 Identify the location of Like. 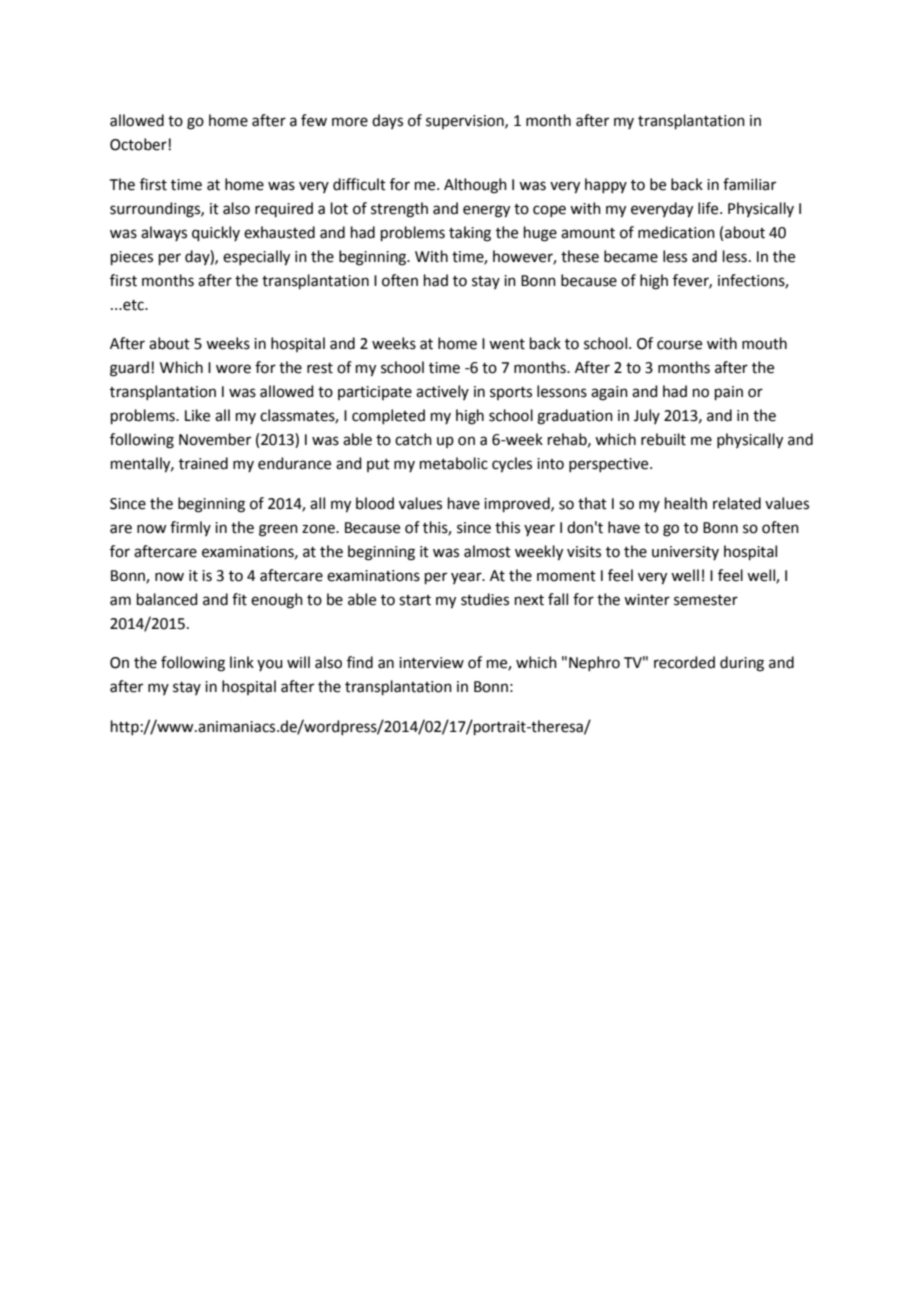
(197, 415).
